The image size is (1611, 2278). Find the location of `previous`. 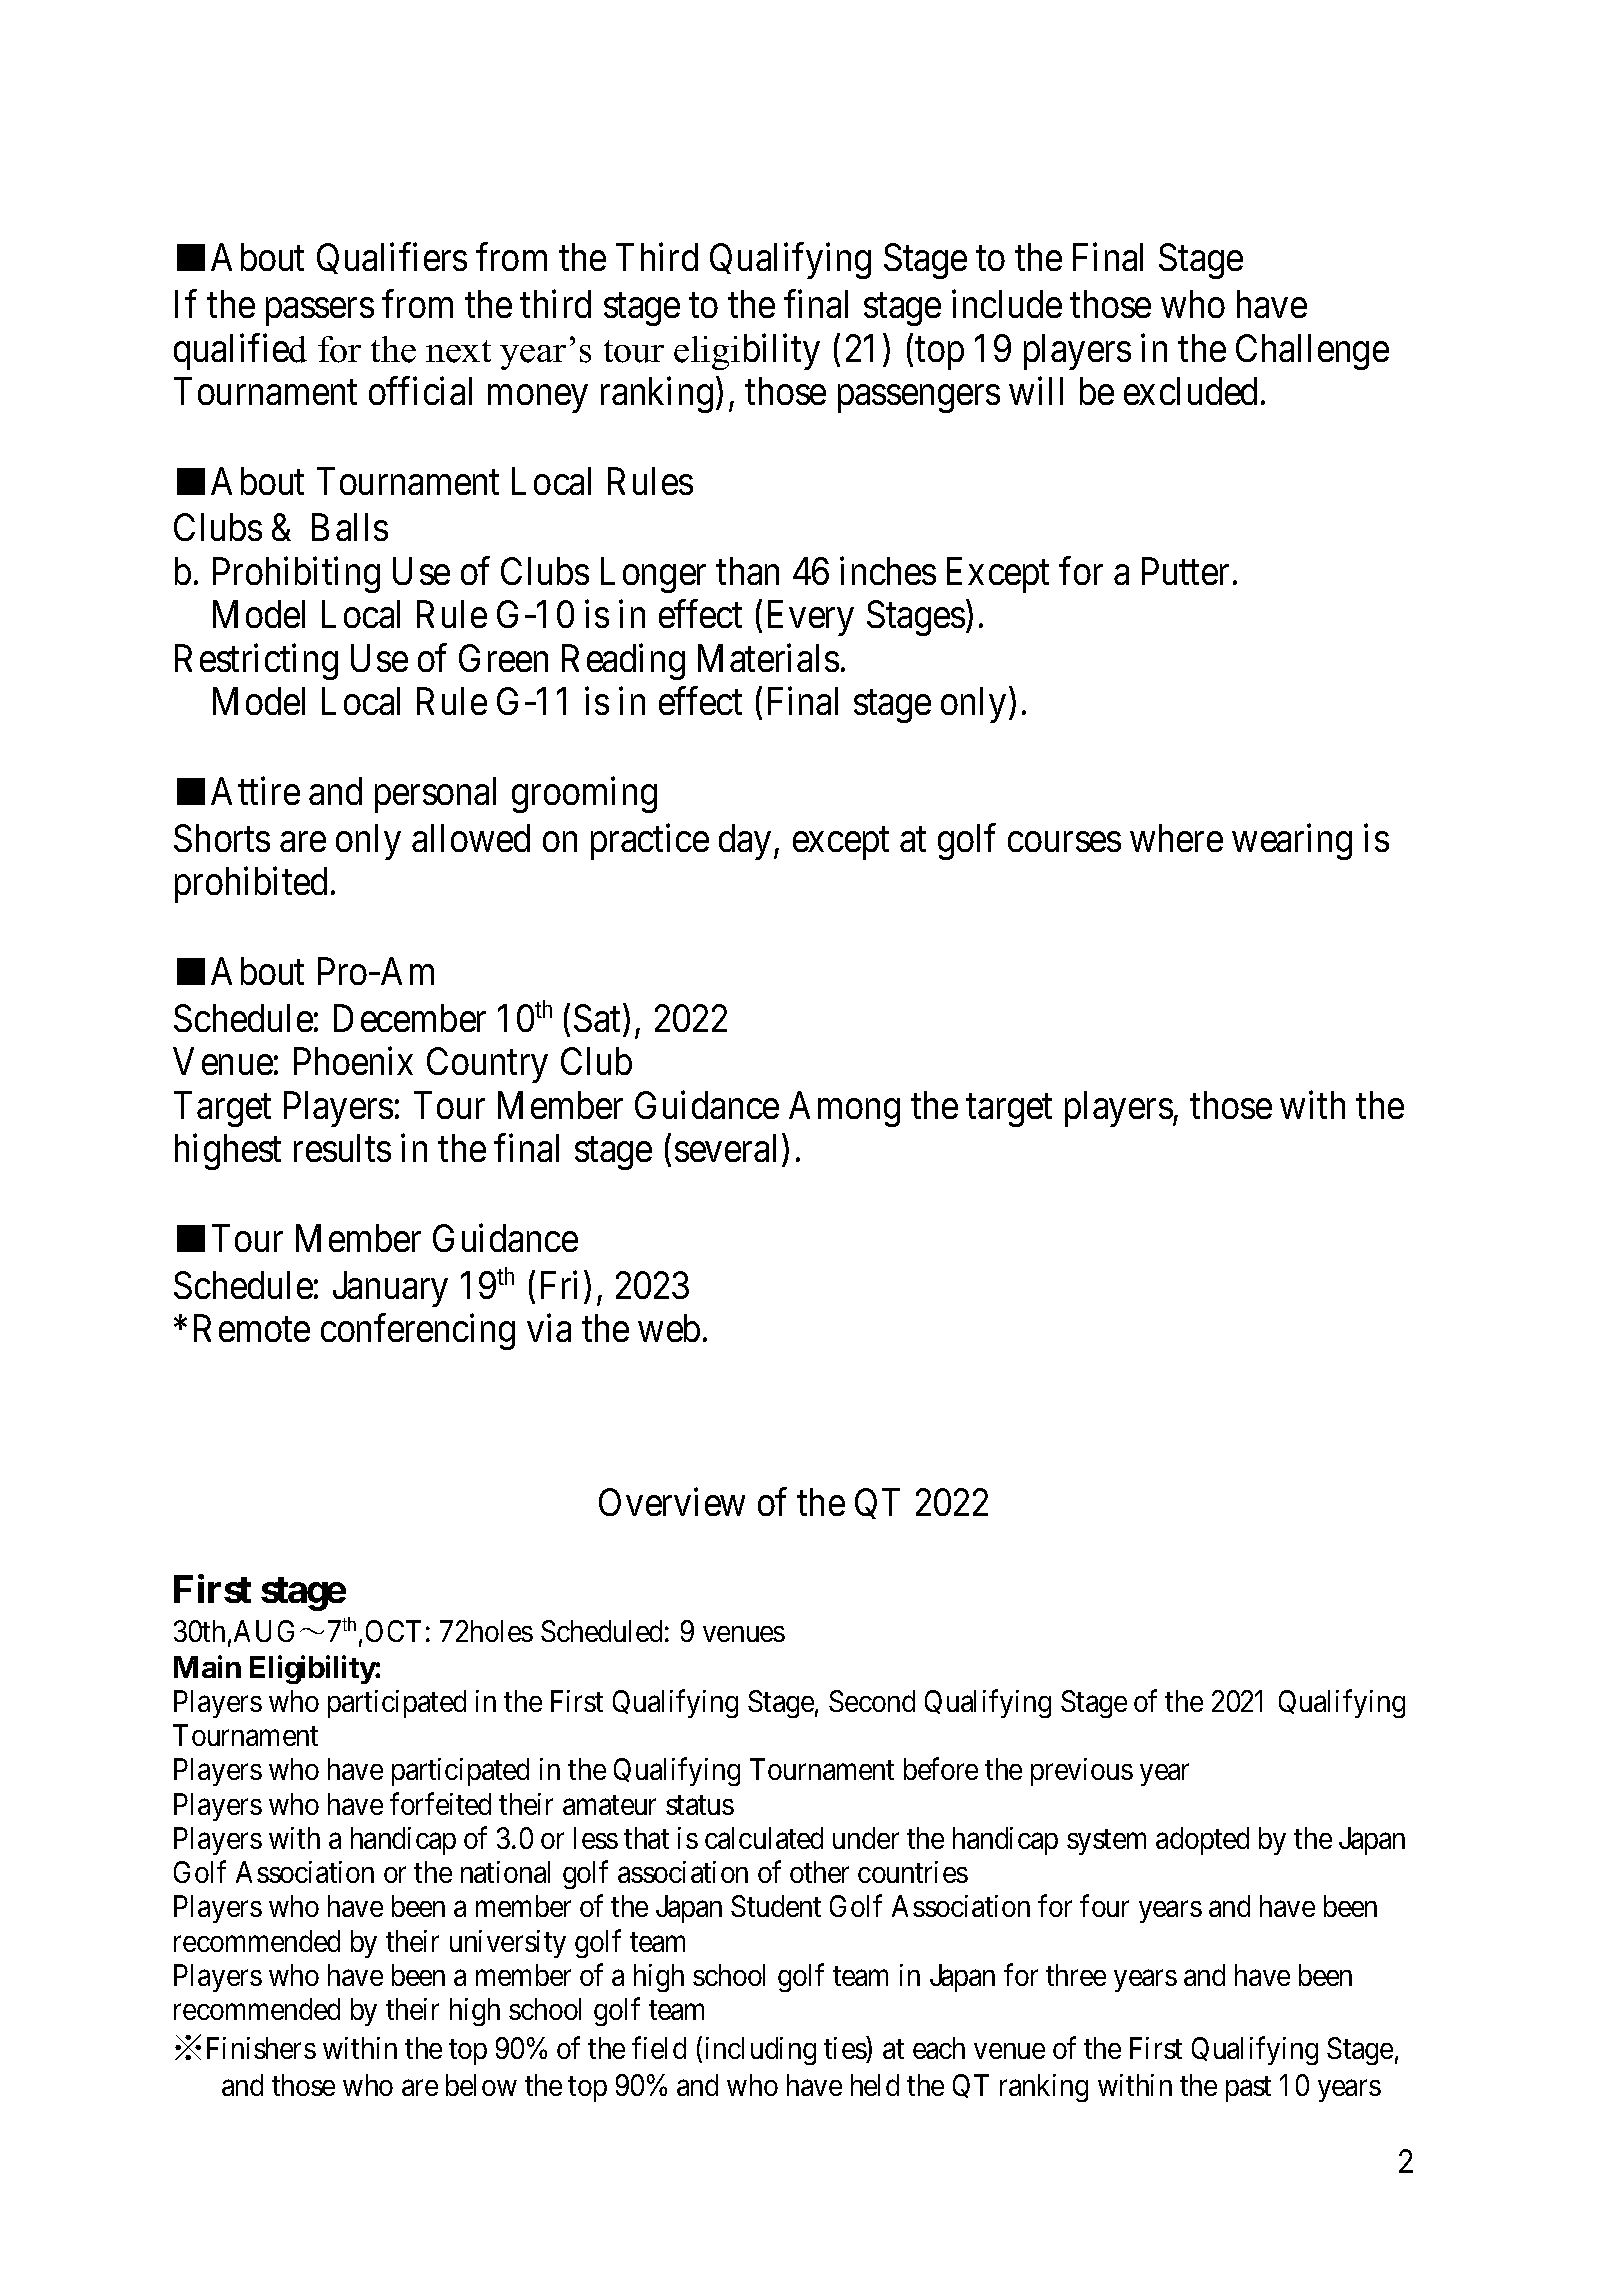

previous is located at coordinates (1082, 1772).
